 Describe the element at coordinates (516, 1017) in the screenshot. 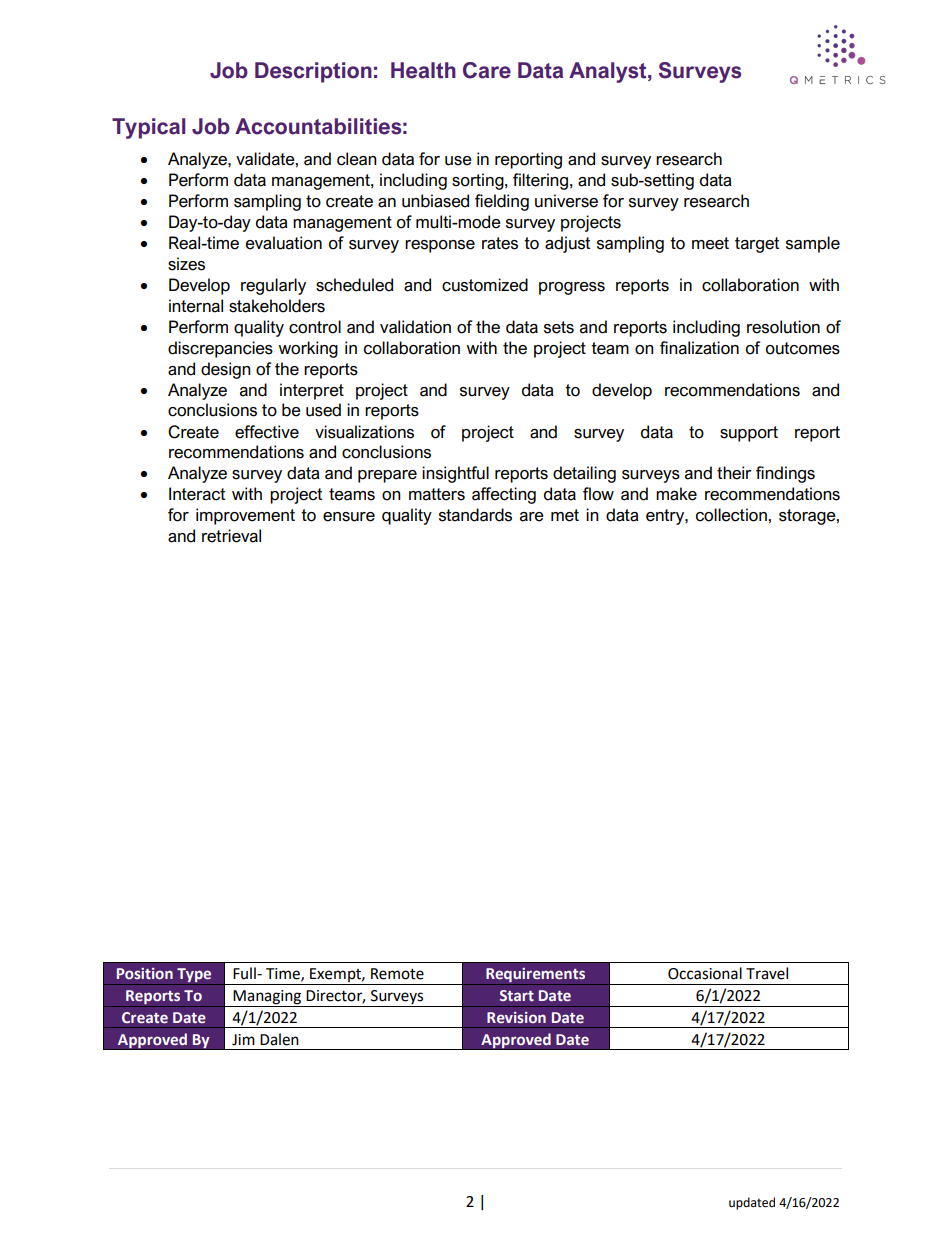

I see `Revision` at that location.
